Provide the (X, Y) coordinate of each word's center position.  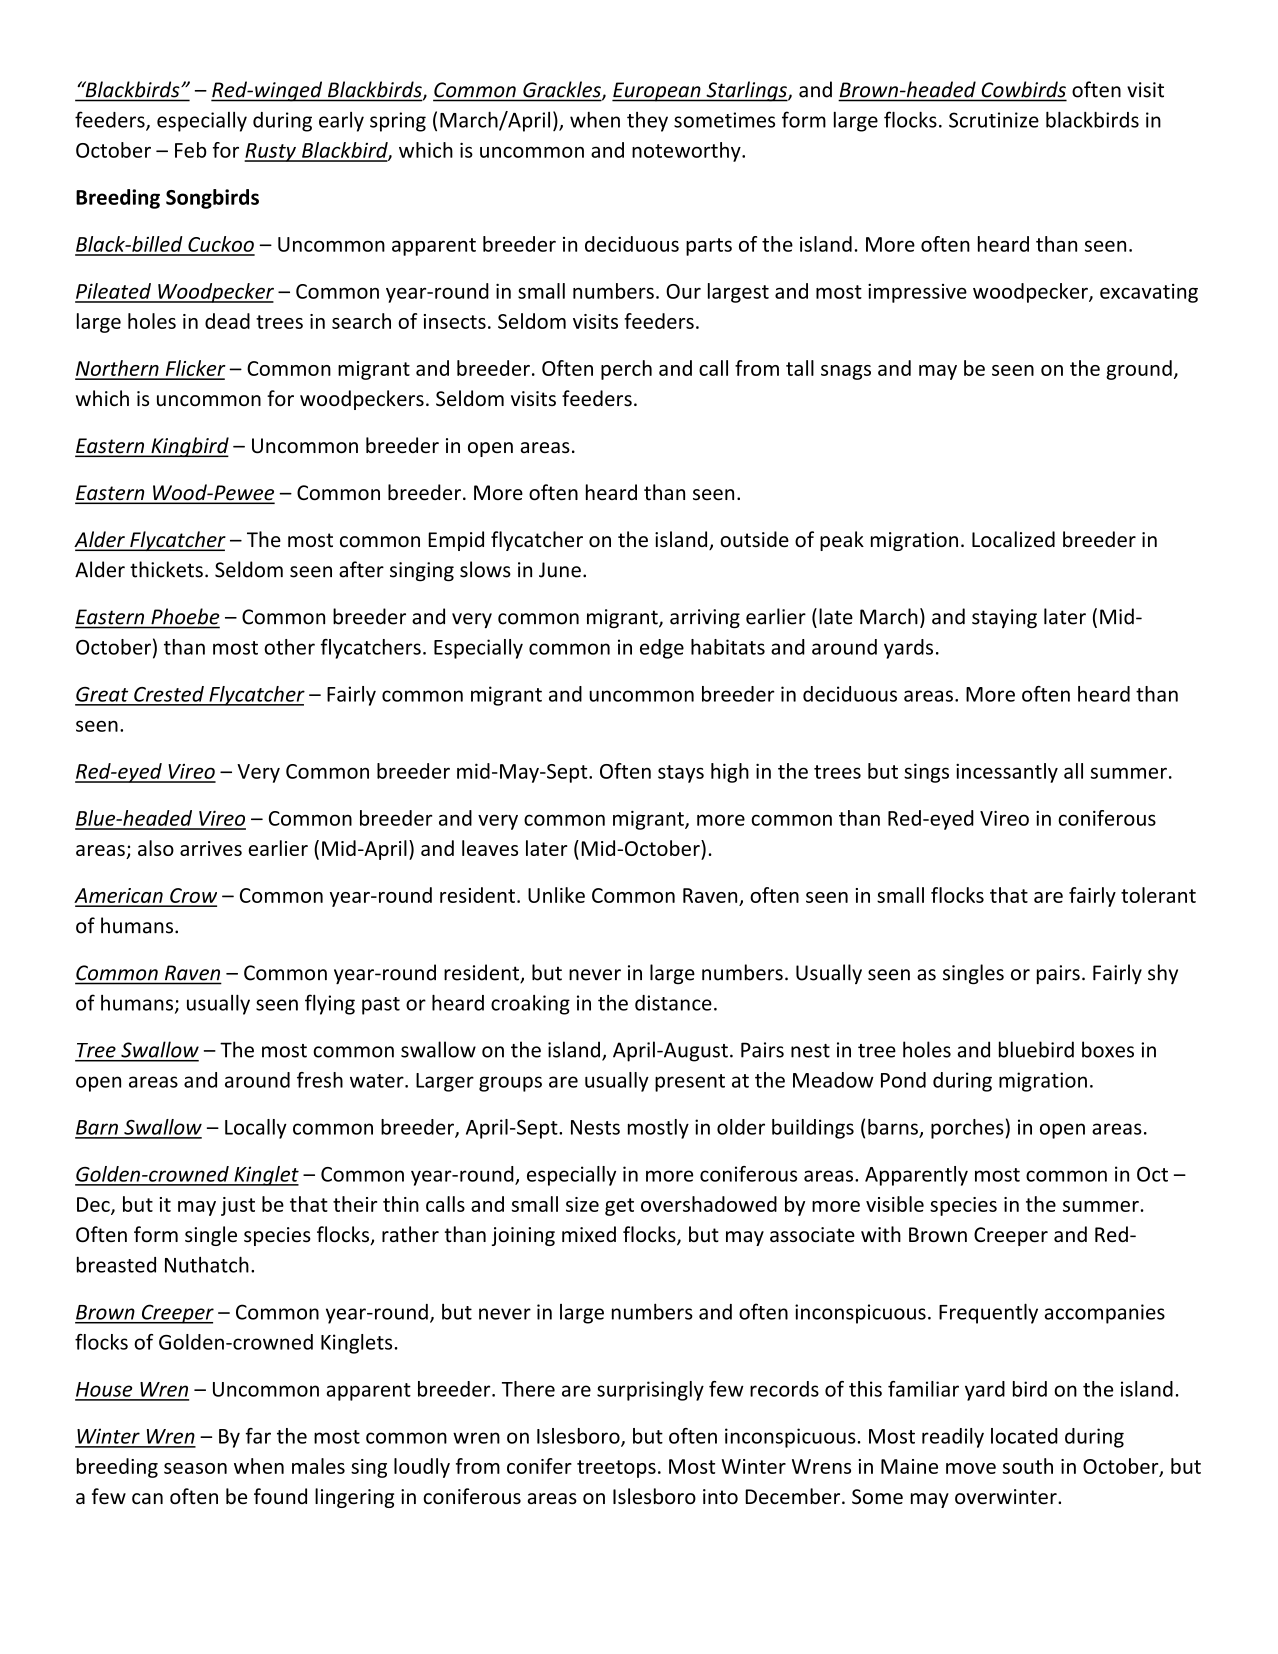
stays (681, 774)
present (690, 1083)
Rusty (271, 152)
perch (626, 370)
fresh (320, 1080)
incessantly (1007, 773)
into (720, 1497)
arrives (211, 848)
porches (967, 1129)
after (361, 569)
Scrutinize (994, 120)
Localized (1013, 539)
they (647, 122)
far (258, 1436)
